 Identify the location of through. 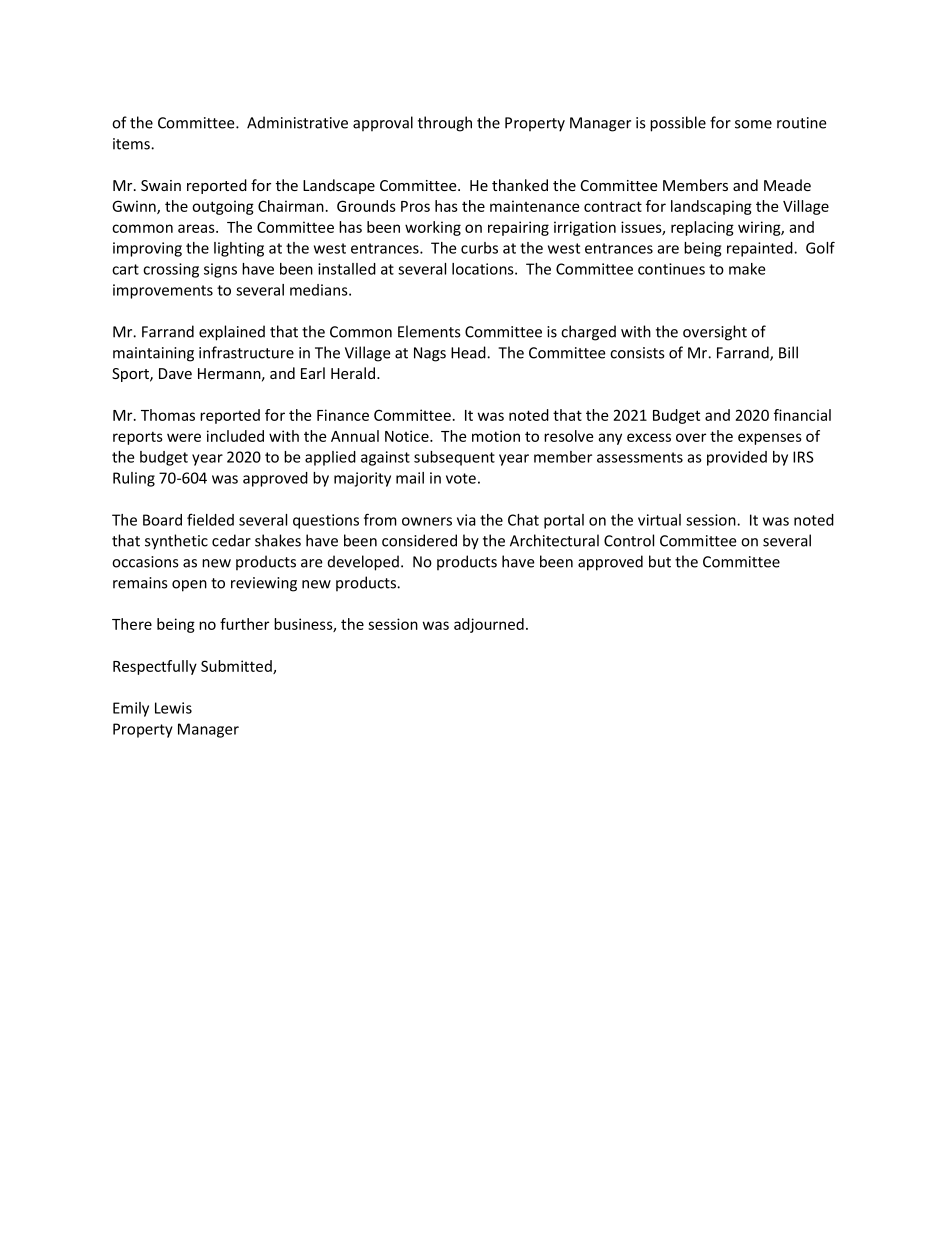
(445, 124).
